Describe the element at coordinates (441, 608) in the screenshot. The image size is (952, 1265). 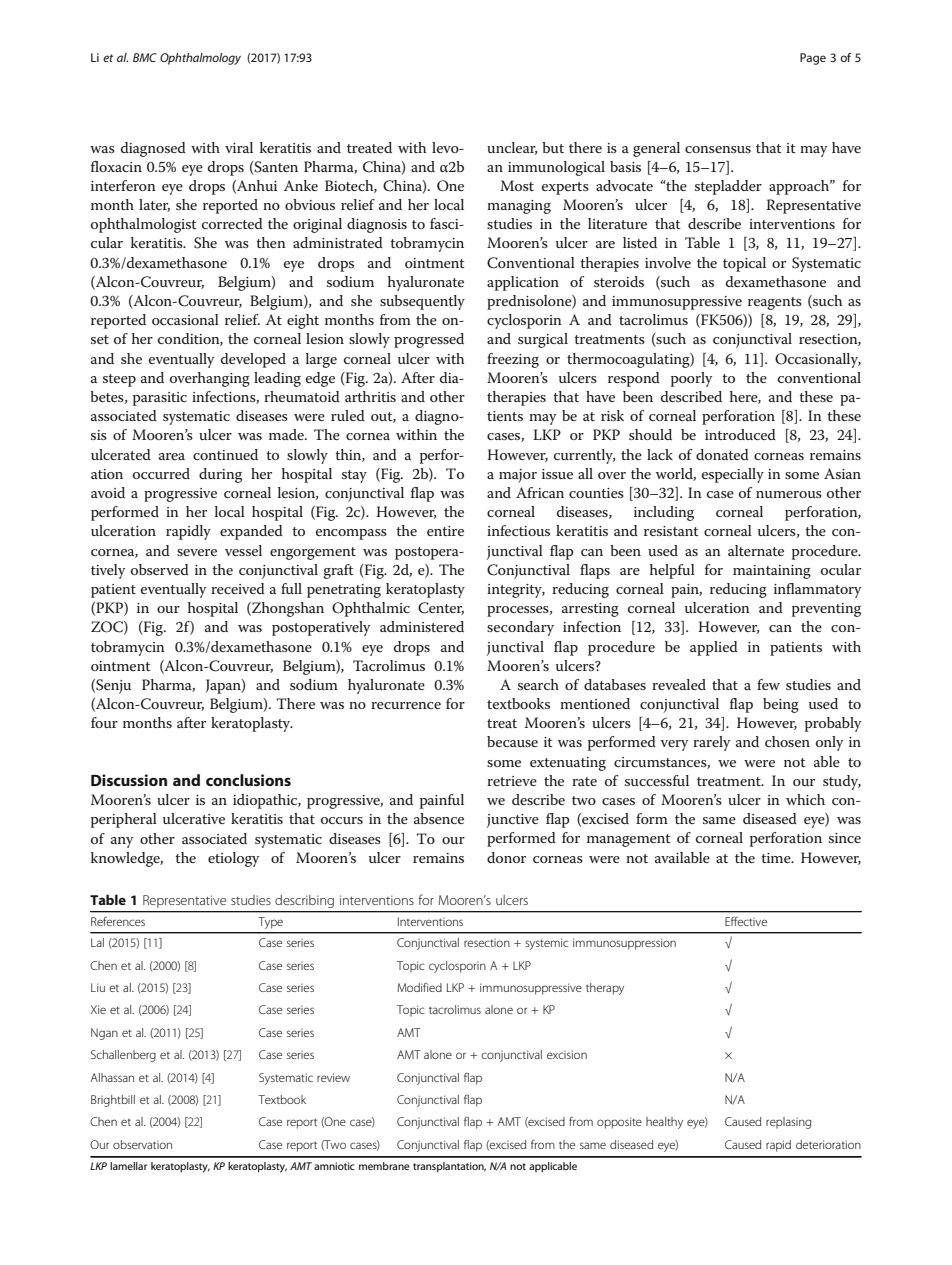
I see `Center` at that location.
